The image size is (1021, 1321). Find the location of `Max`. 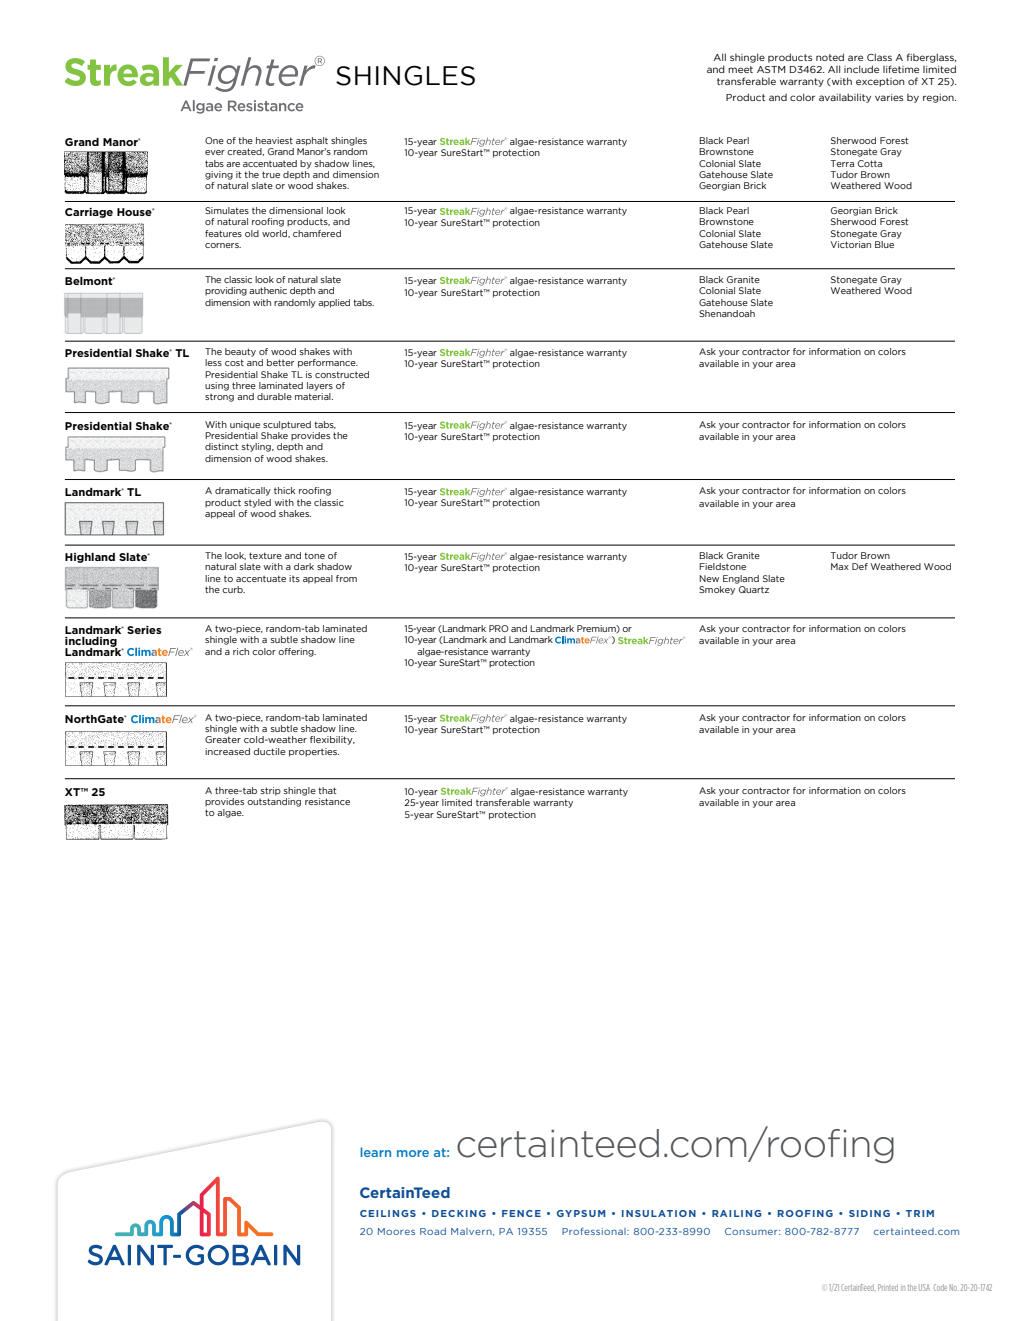

Max is located at coordinates (840, 566).
